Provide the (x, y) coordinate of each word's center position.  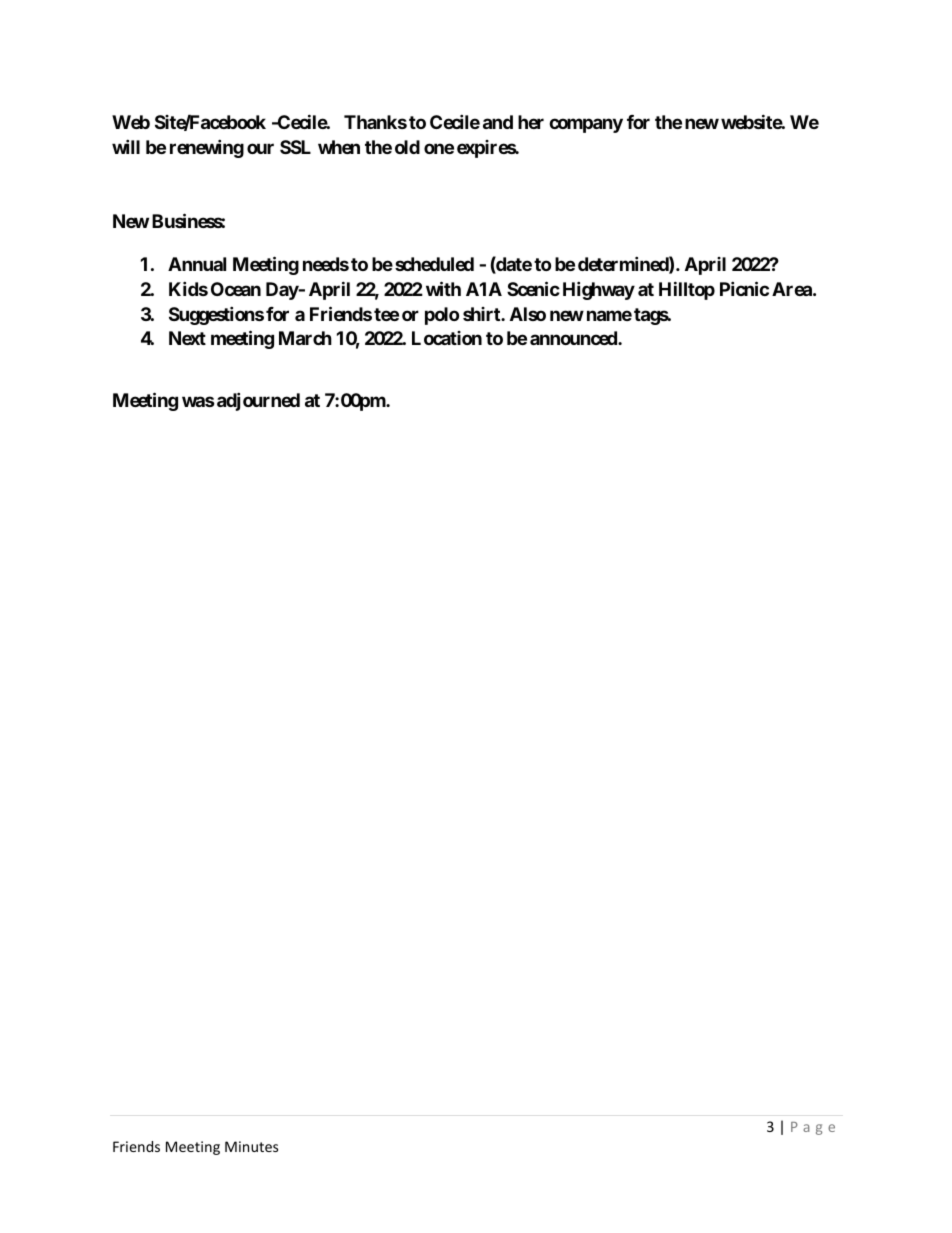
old (407, 147)
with (443, 288)
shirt (482, 314)
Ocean (236, 289)
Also (528, 314)
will (126, 146)
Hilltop (687, 290)
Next (187, 338)
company (586, 125)
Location (447, 338)
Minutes (251, 1146)
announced (574, 338)
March (305, 338)
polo (442, 316)
